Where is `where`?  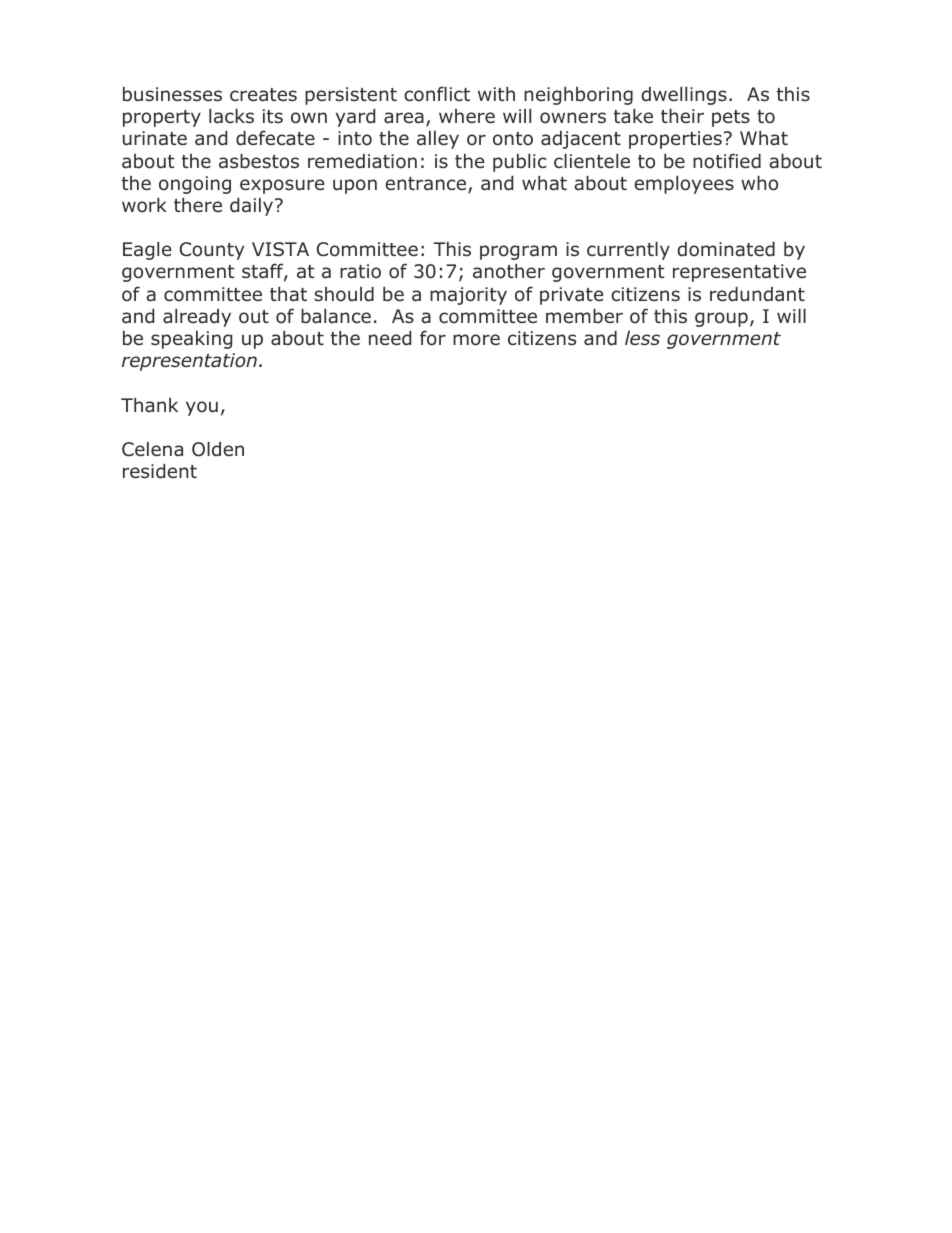 where is located at coordinates (467, 116).
